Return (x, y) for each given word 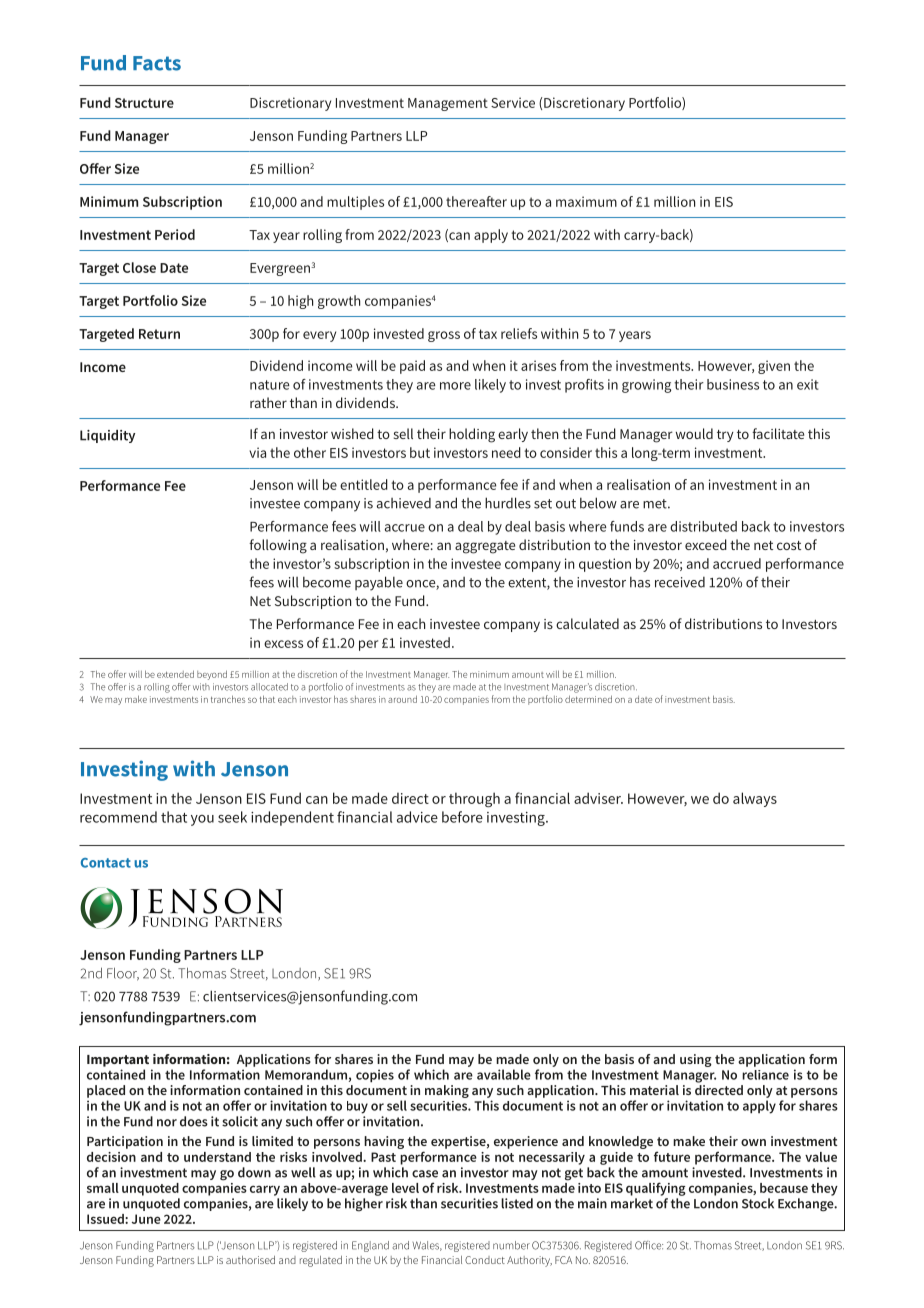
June (146, 1219)
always (755, 799)
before (462, 817)
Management (448, 104)
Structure (144, 103)
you (202, 820)
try (725, 436)
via (257, 452)
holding (472, 435)
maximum (586, 201)
